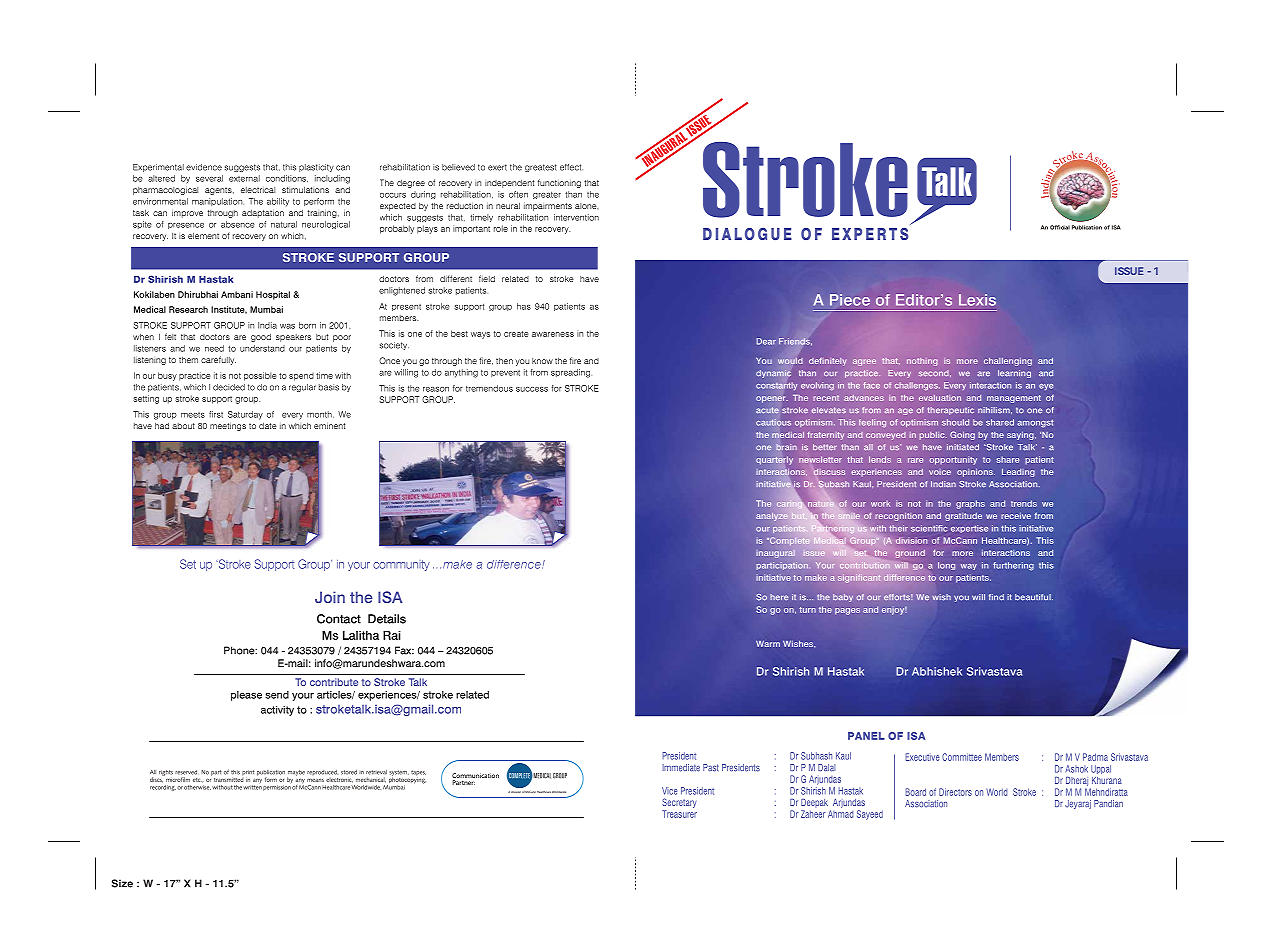 The height and width of the screenshot is (952, 1270). I want to click on Immediate, so click(681, 768).
